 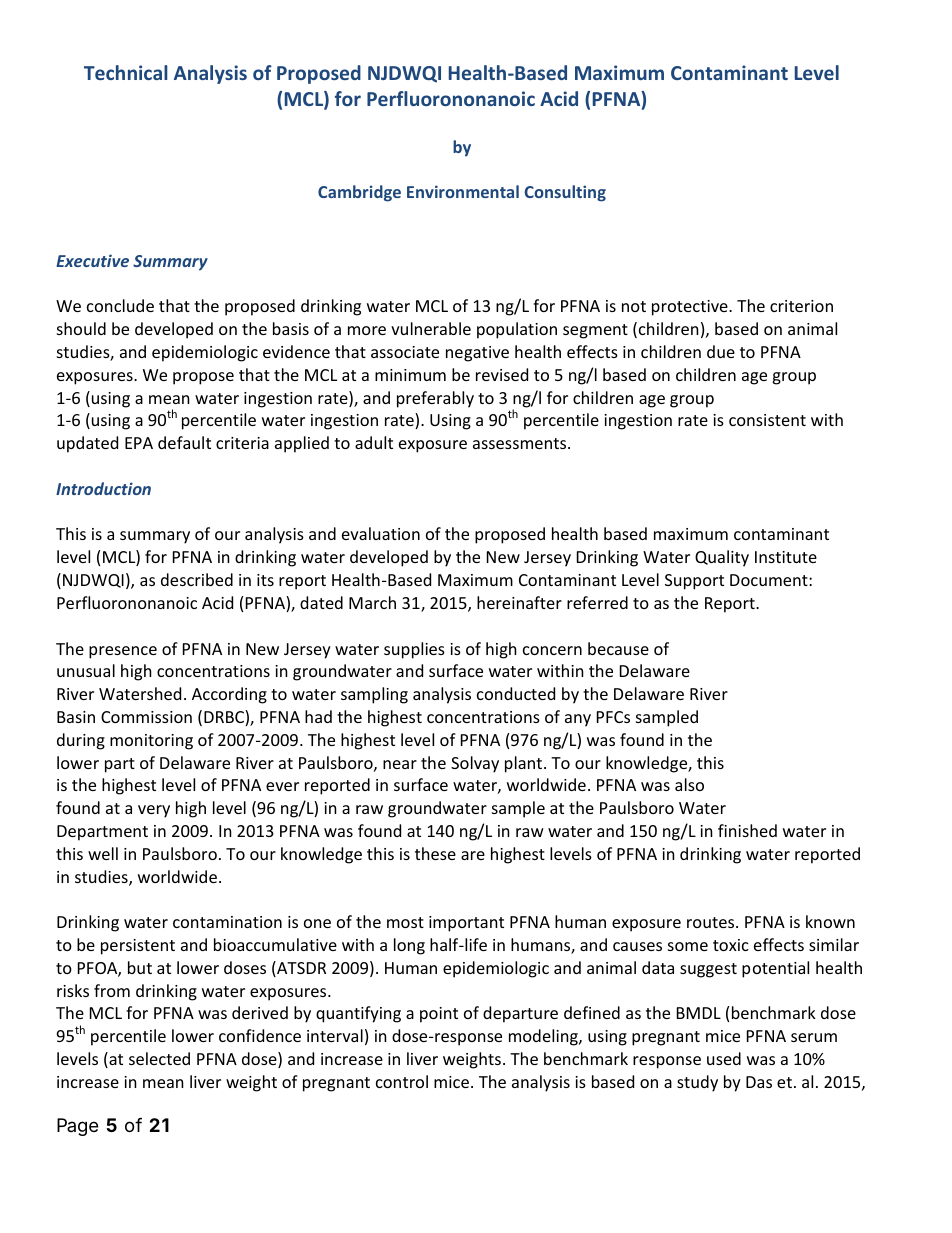 I want to click on Technical, so click(x=126, y=72).
